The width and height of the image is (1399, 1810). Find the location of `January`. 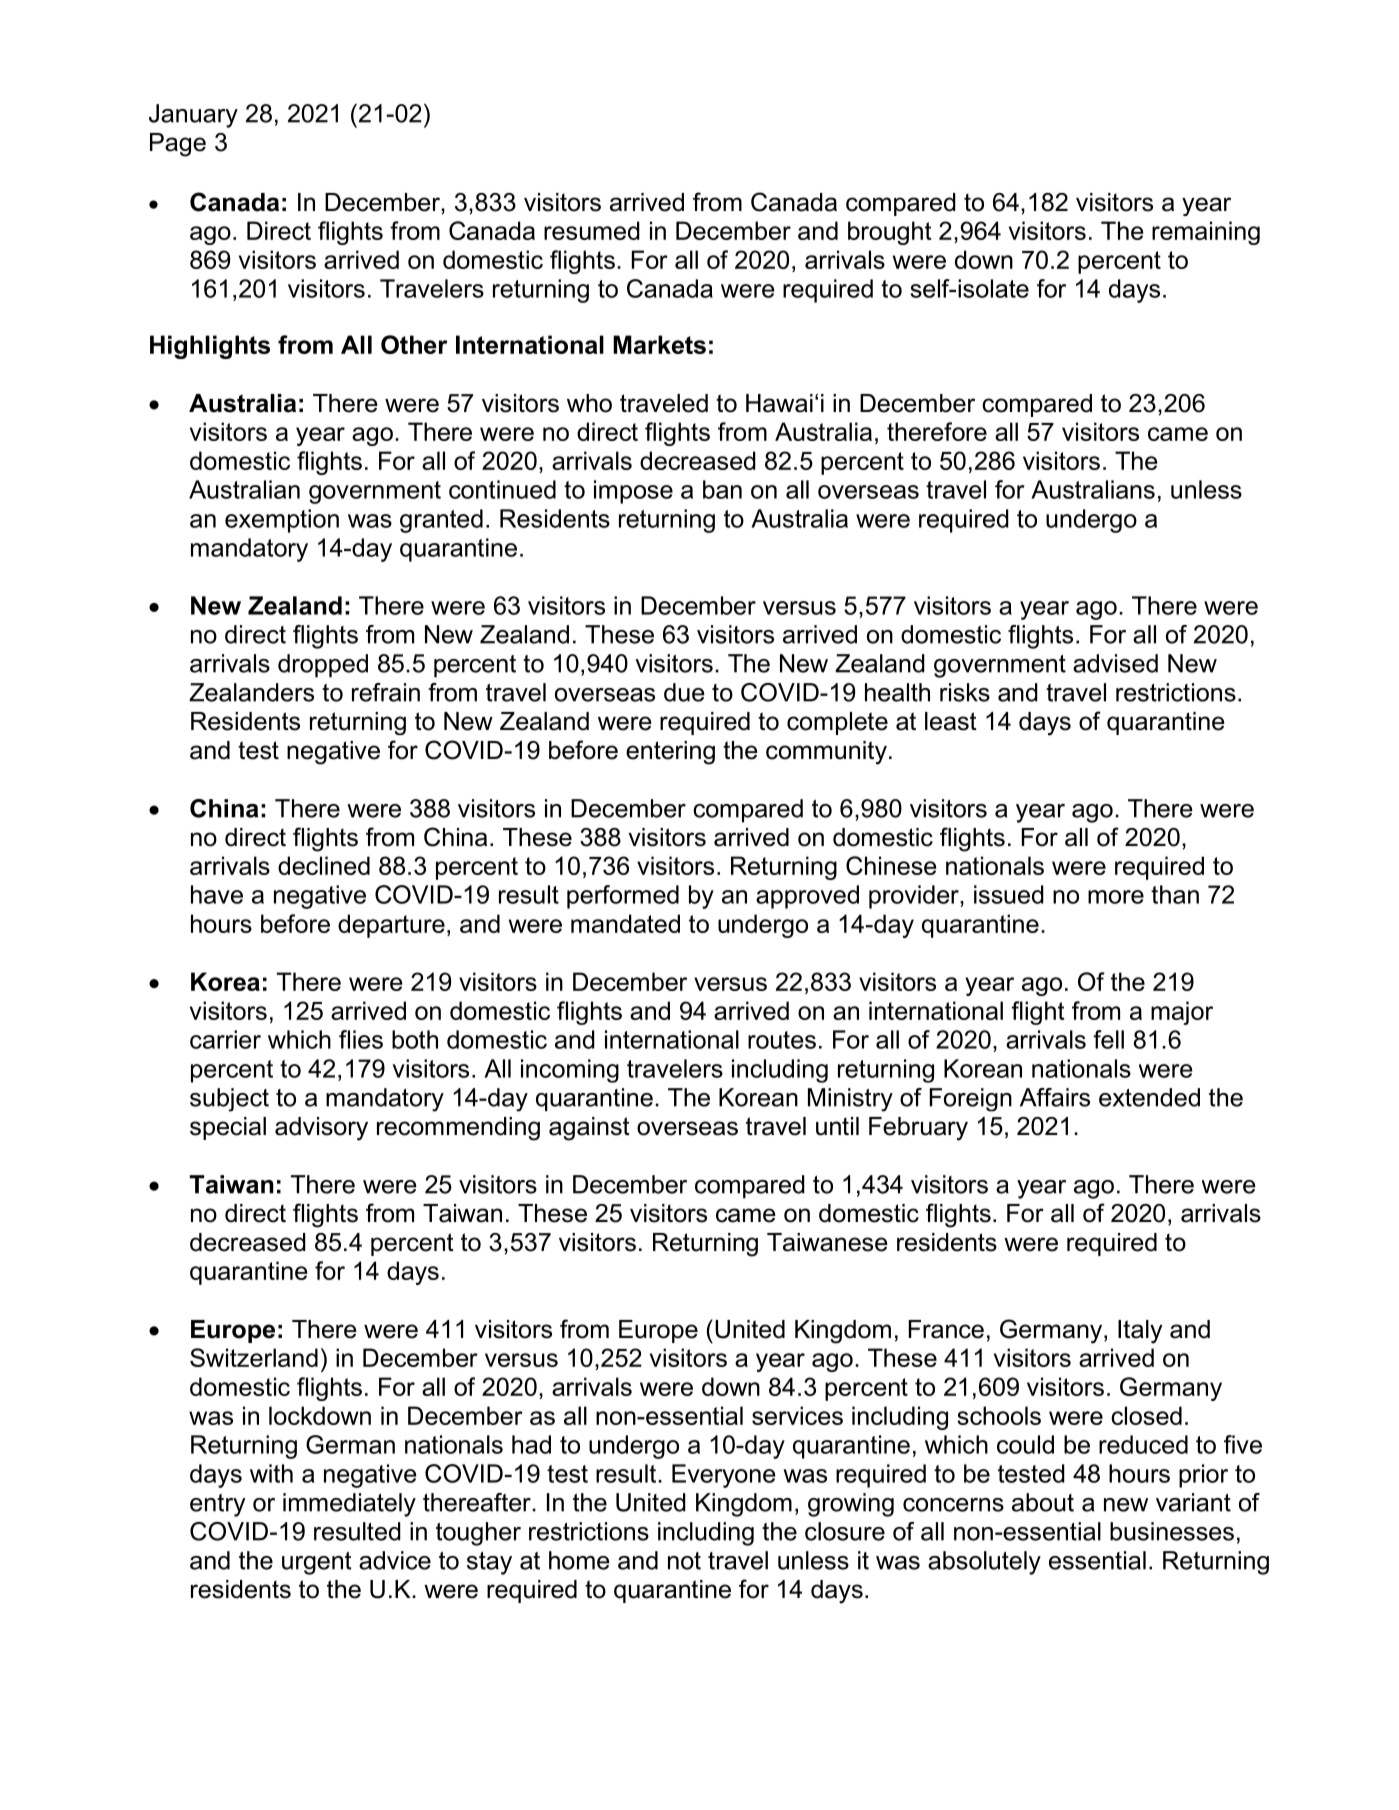

January is located at coordinates (193, 116).
